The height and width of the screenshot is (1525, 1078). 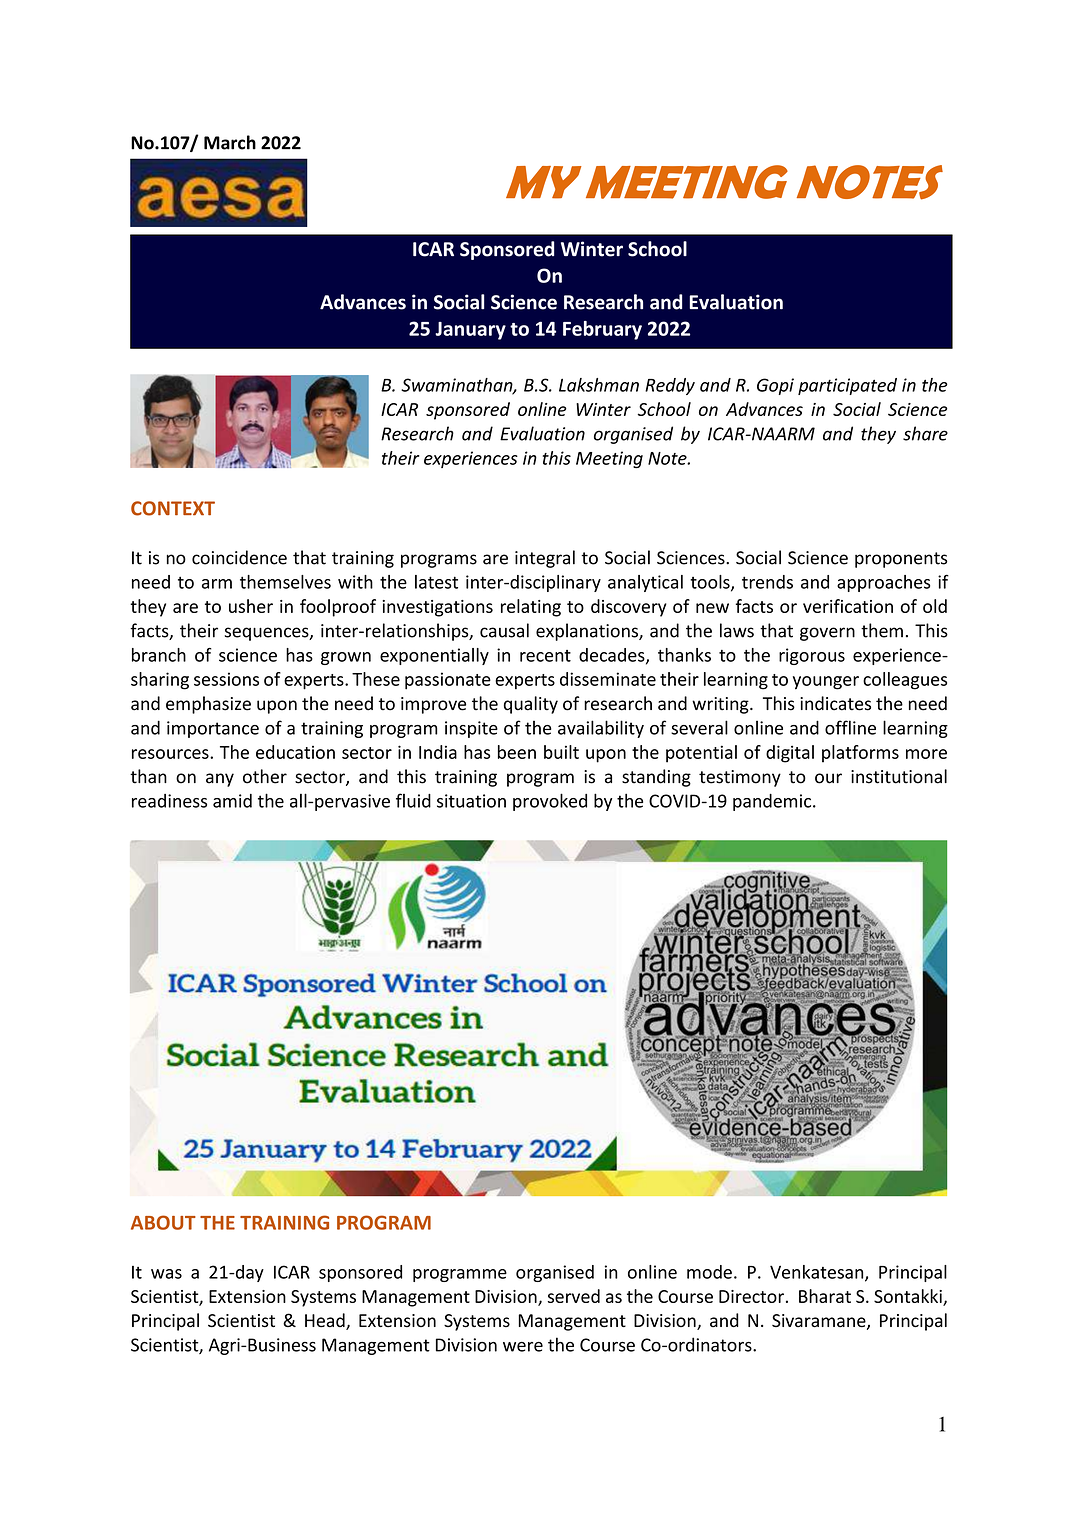 I want to click on February, so click(x=602, y=330).
